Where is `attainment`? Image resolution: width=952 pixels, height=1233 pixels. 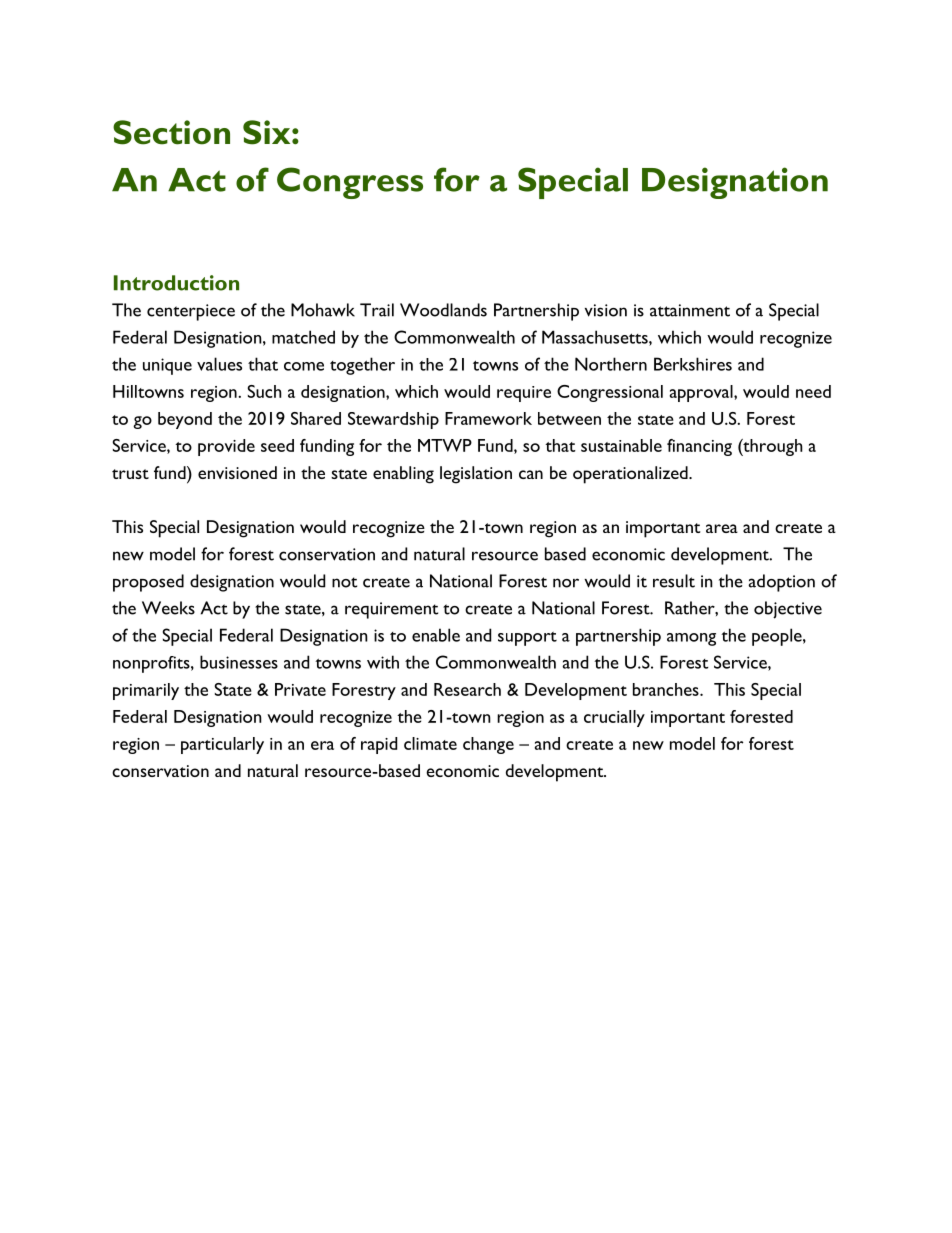
attainment is located at coordinates (690, 310).
